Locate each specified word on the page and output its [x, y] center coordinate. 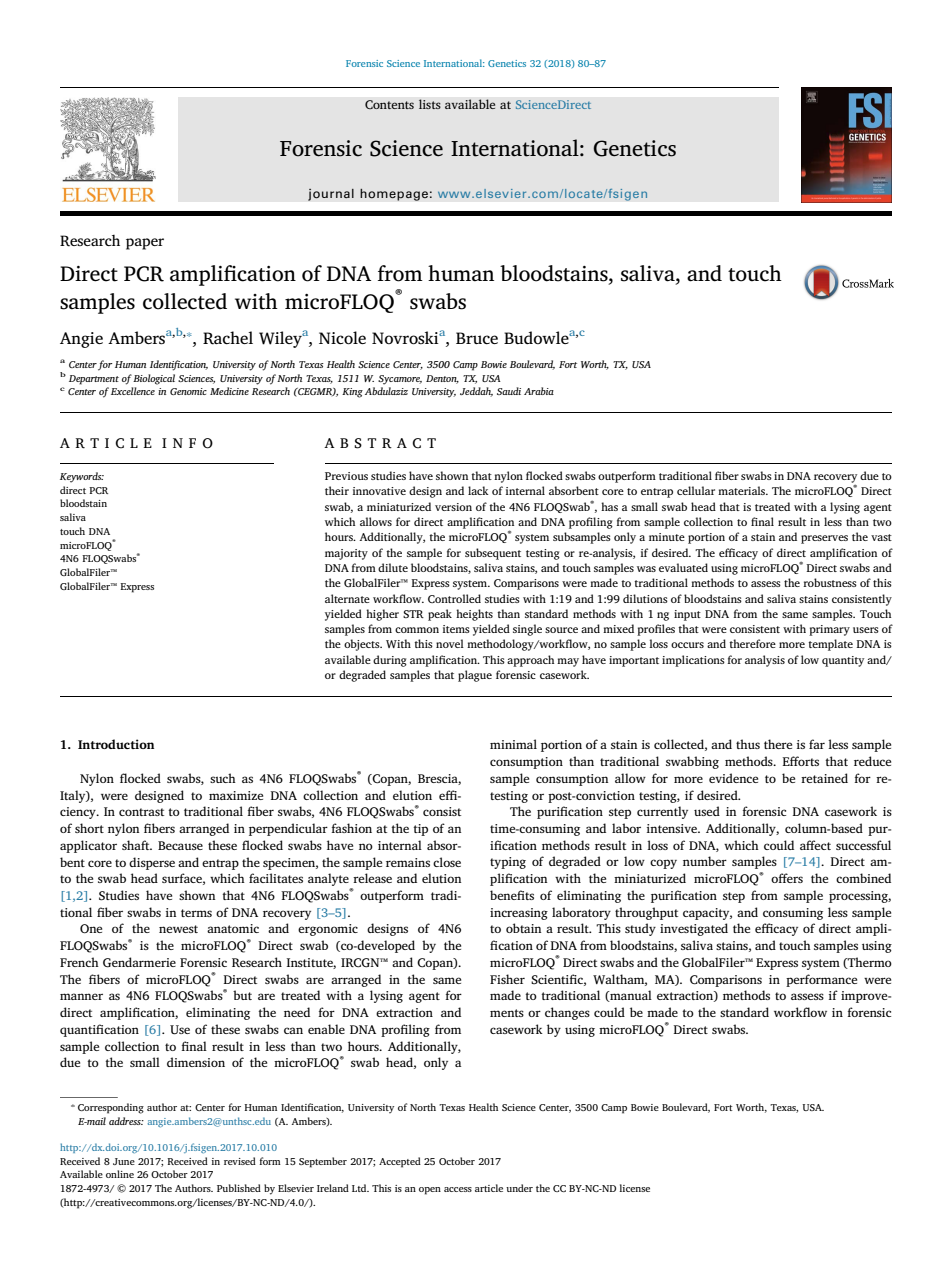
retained [824, 778]
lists [430, 104]
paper [145, 244]
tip [420, 830]
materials [743, 490]
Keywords [82, 477]
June [124, 1161]
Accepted [400, 1162]
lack [478, 490]
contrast [141, 812]
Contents [389, 105]
